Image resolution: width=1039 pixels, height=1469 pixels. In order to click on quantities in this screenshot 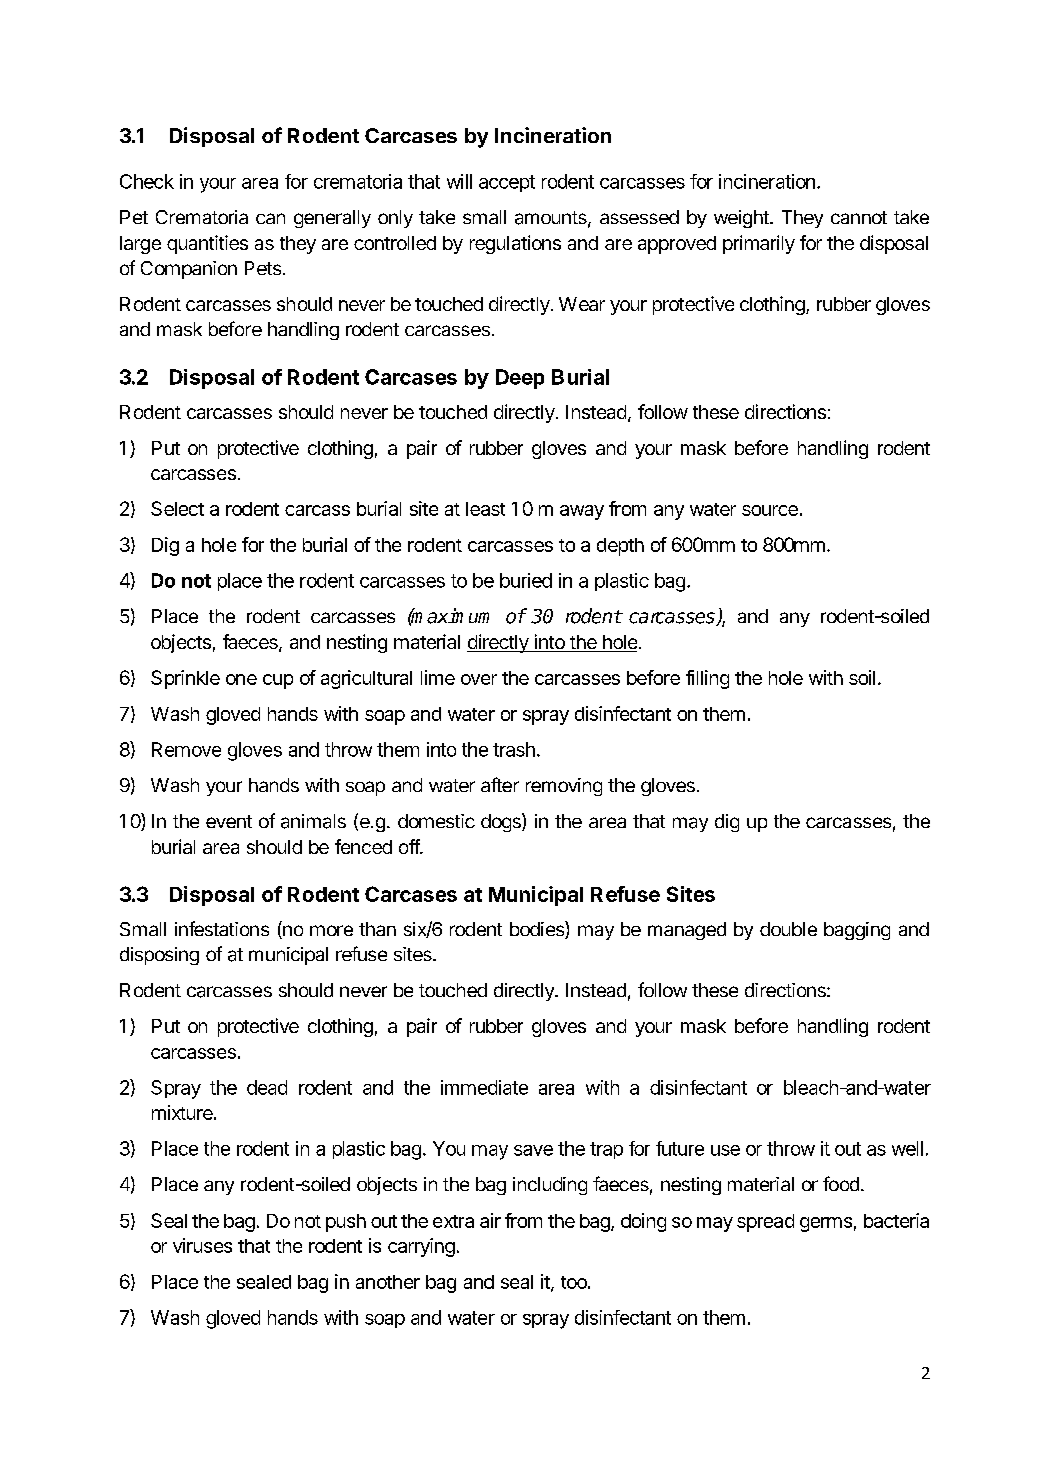, I will do `click(207, 244)`.
